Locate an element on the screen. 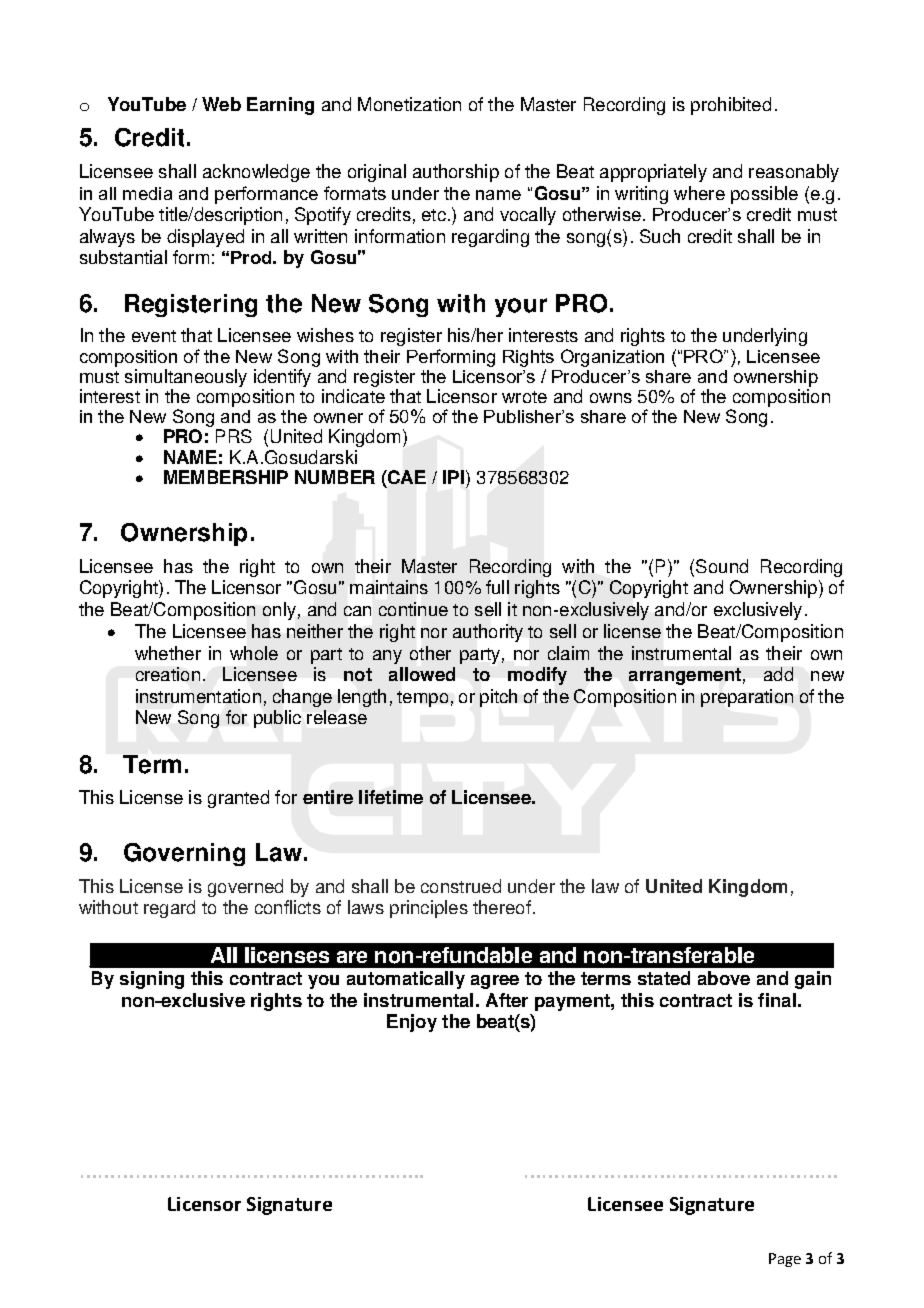 This screenshot has height=1308, width=924. owns is located at coordinates (611, 398).
